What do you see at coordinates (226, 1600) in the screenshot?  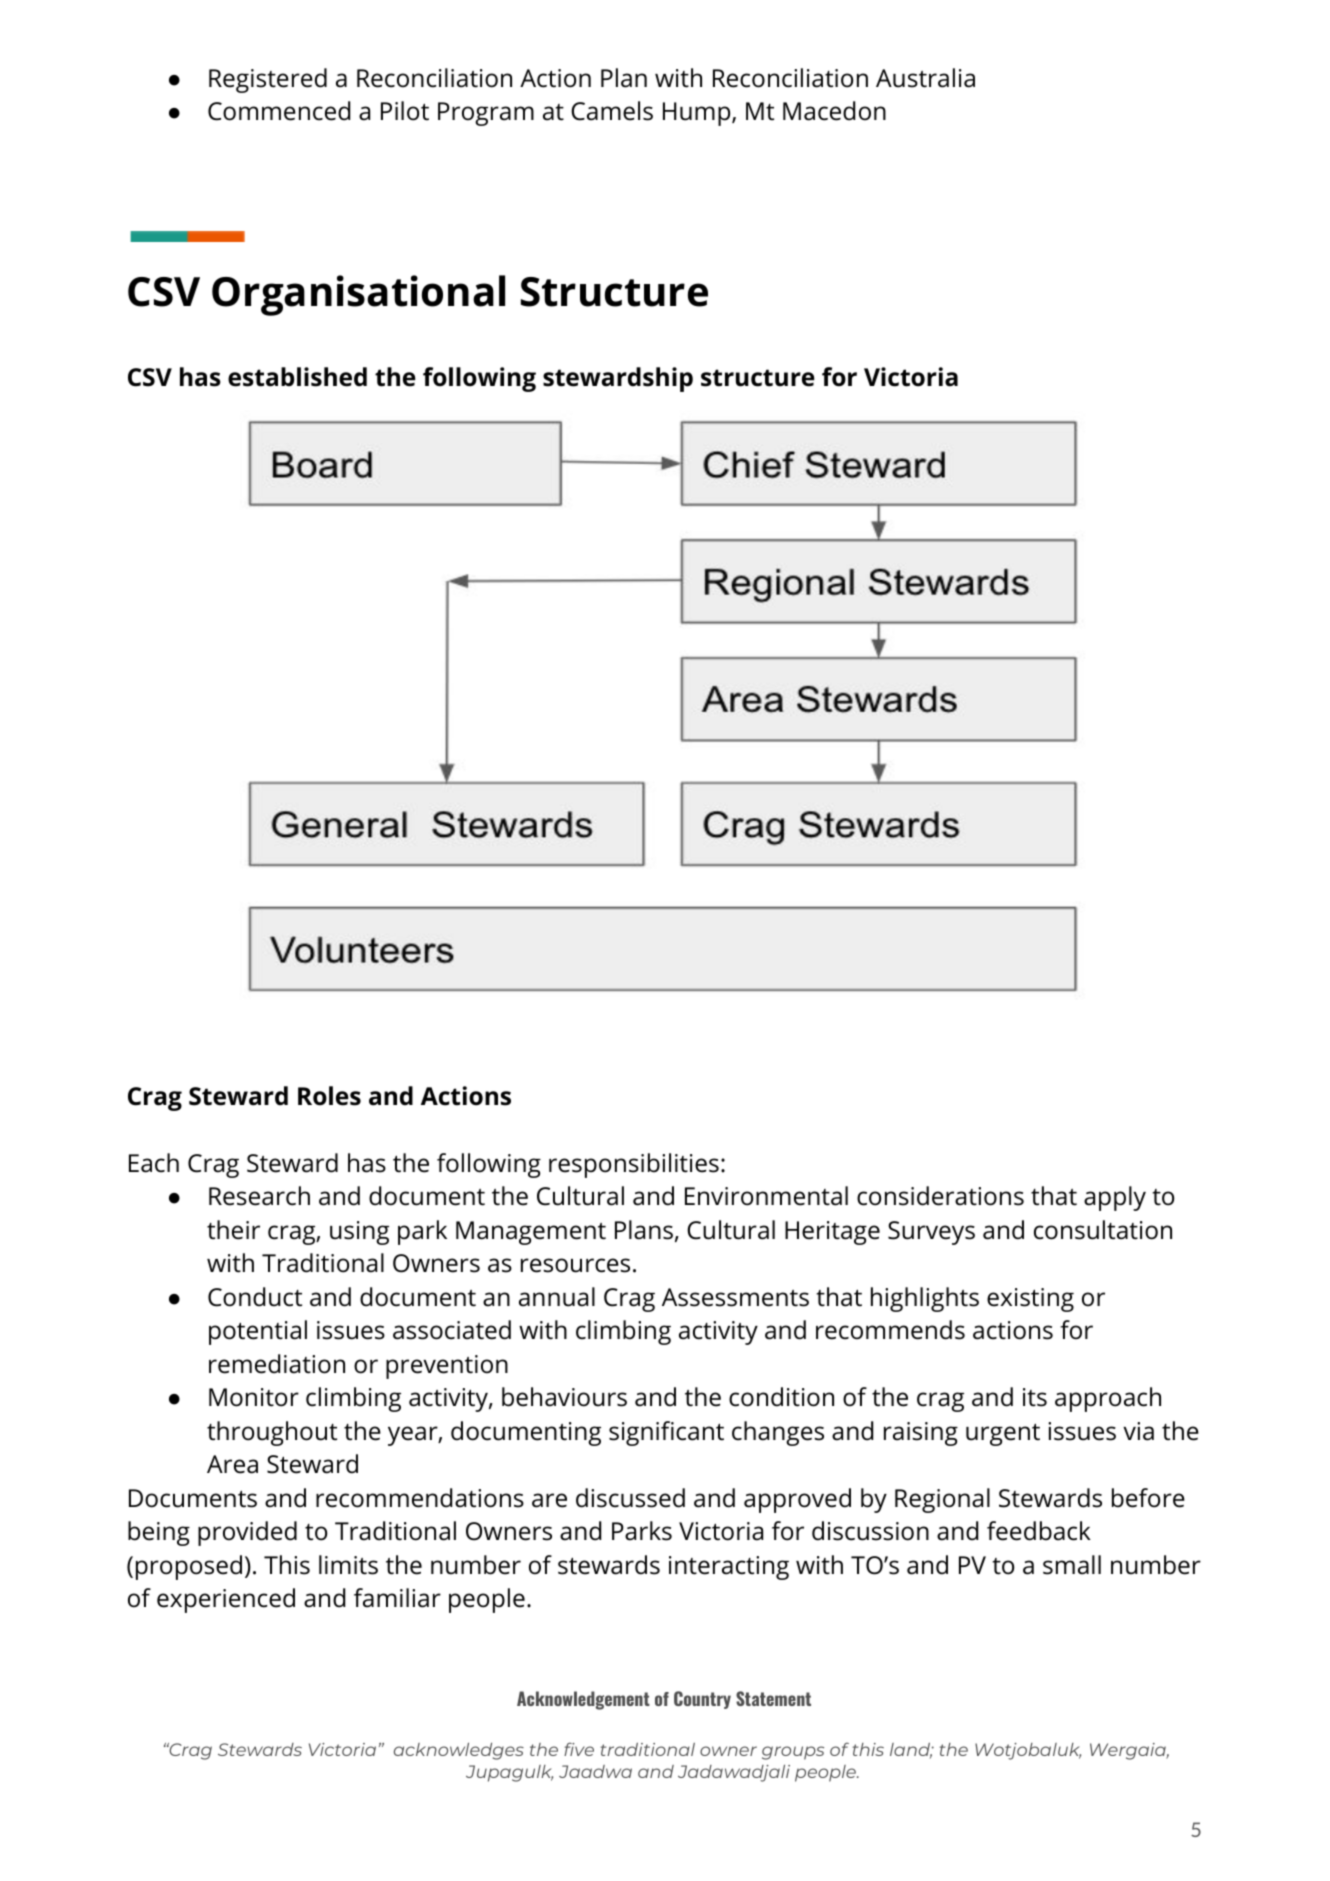 I see `experienced` at bounding box center [226, 1600].
